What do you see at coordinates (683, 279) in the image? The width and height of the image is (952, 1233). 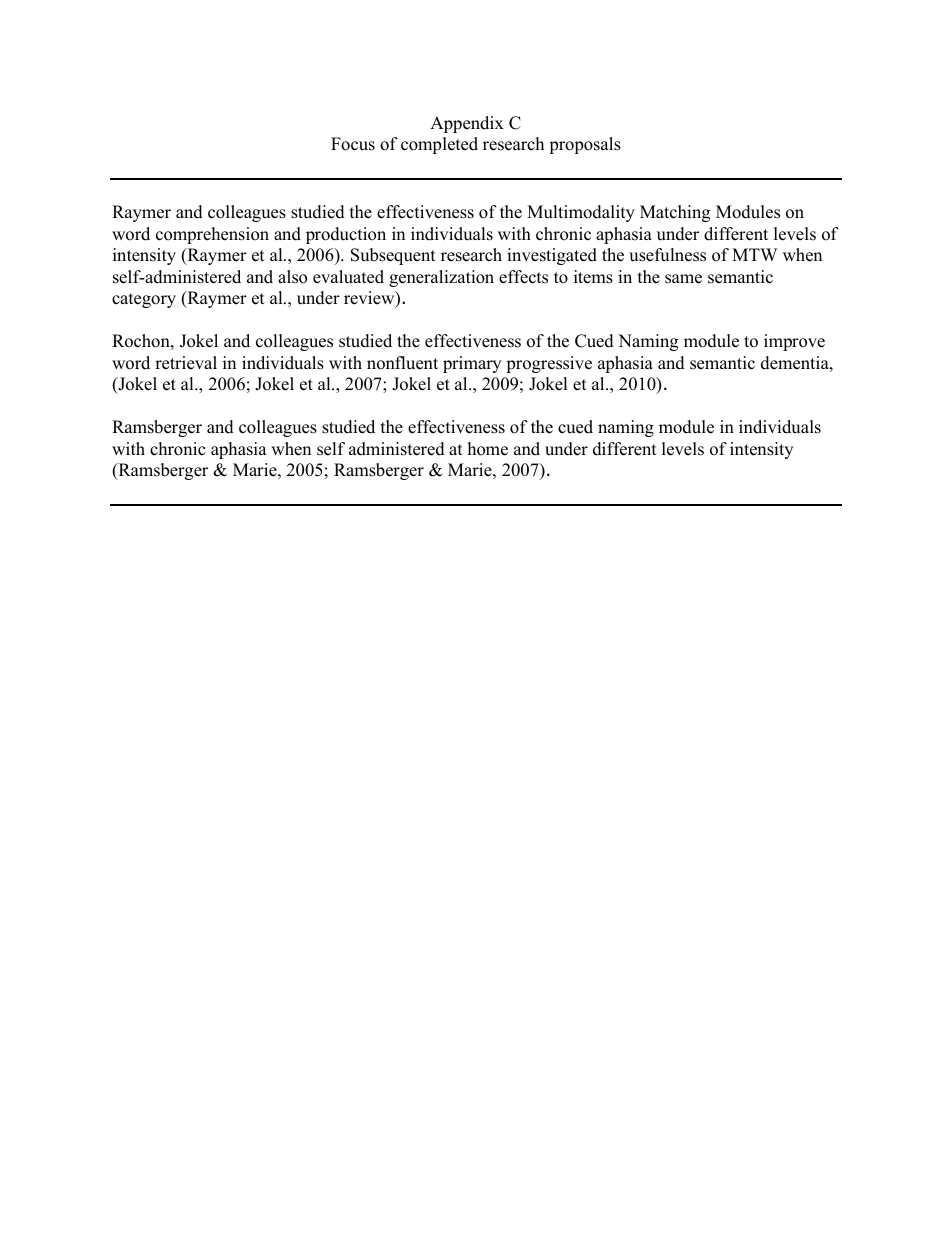 I see `same` at bounding box center [683, 279].
